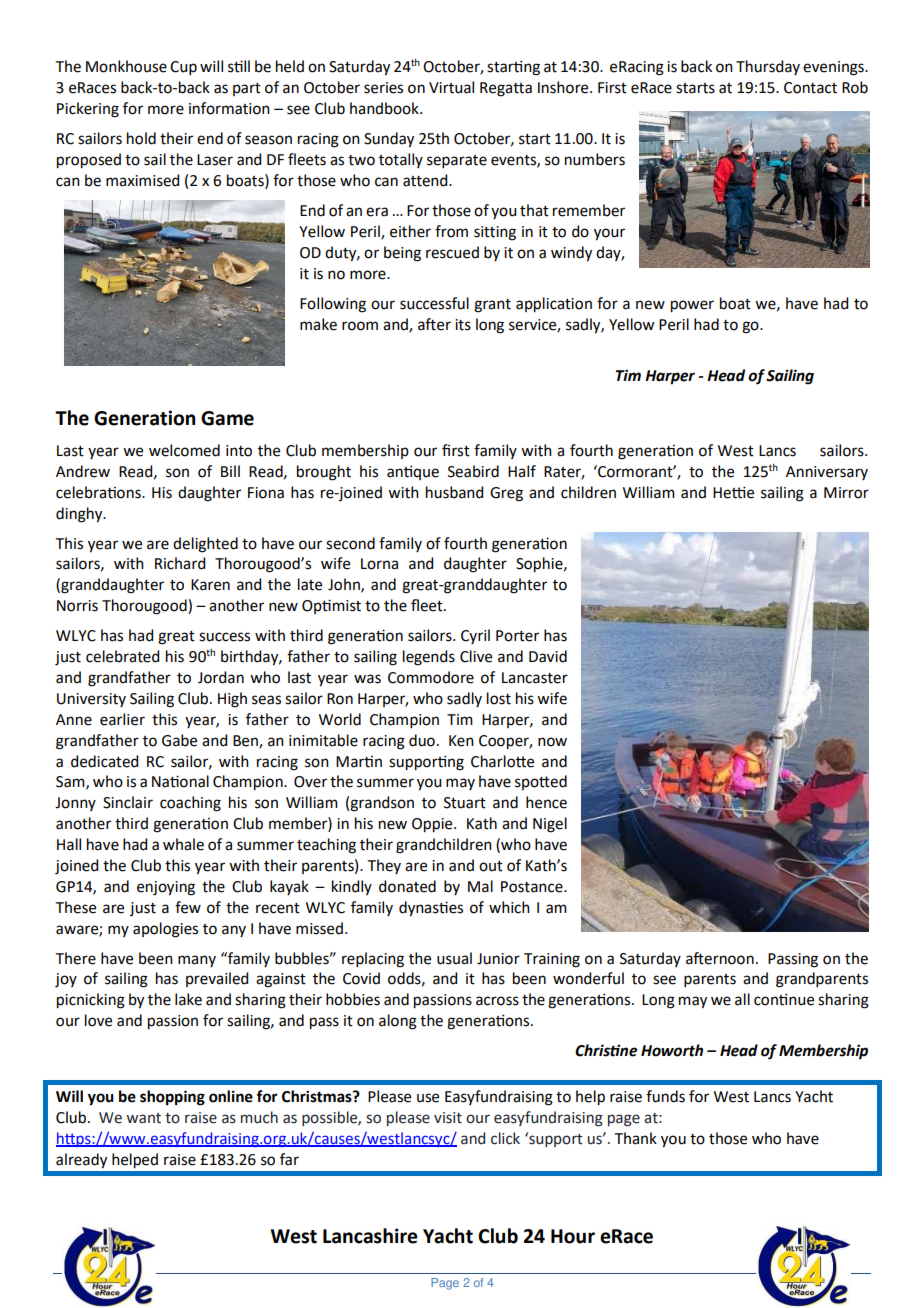  Describe the element at coordinates (548, 656) in the screenshot. I see `David` at that location.
